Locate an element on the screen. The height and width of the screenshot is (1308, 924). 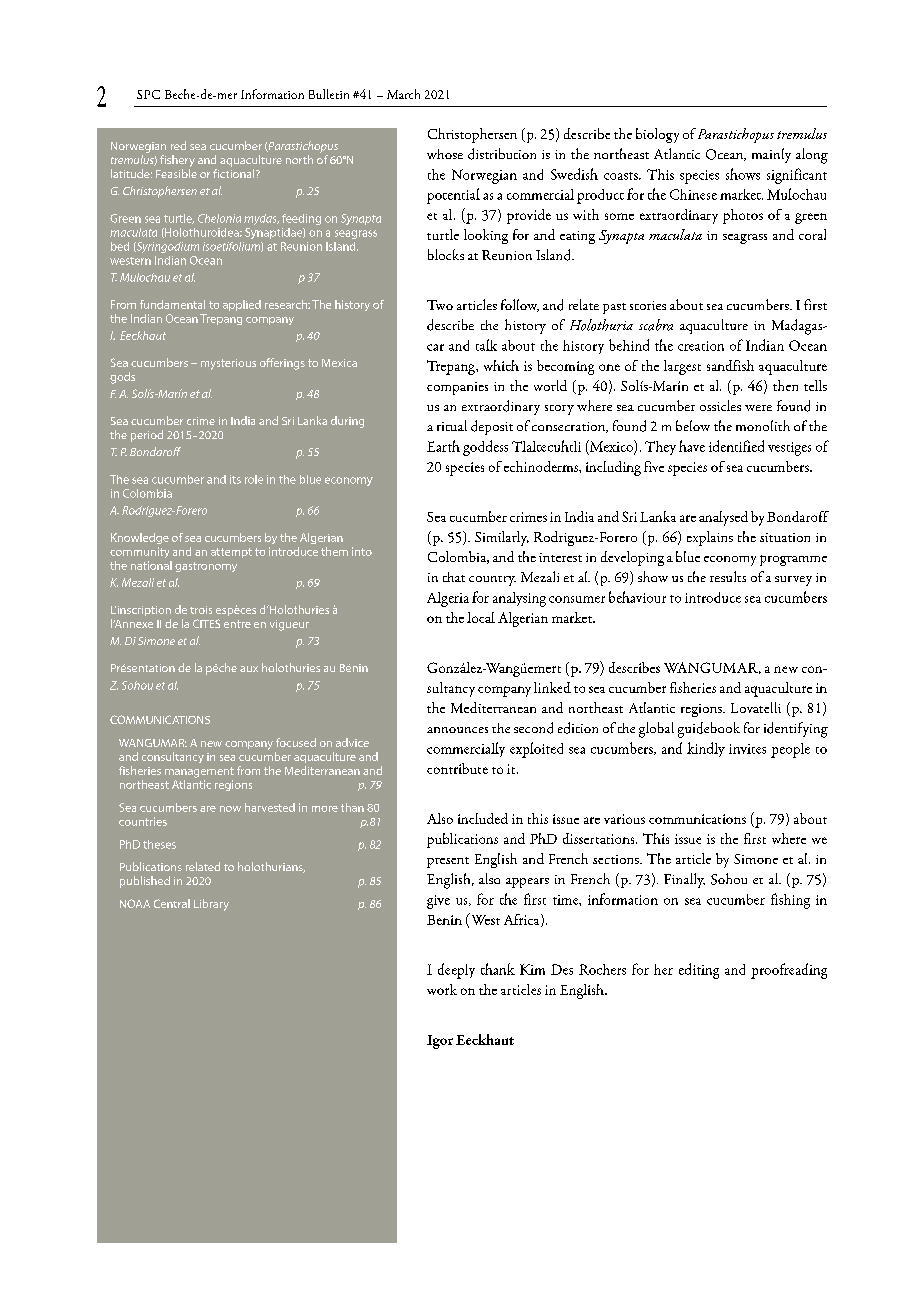
results is located at coordinates (728, 576).
